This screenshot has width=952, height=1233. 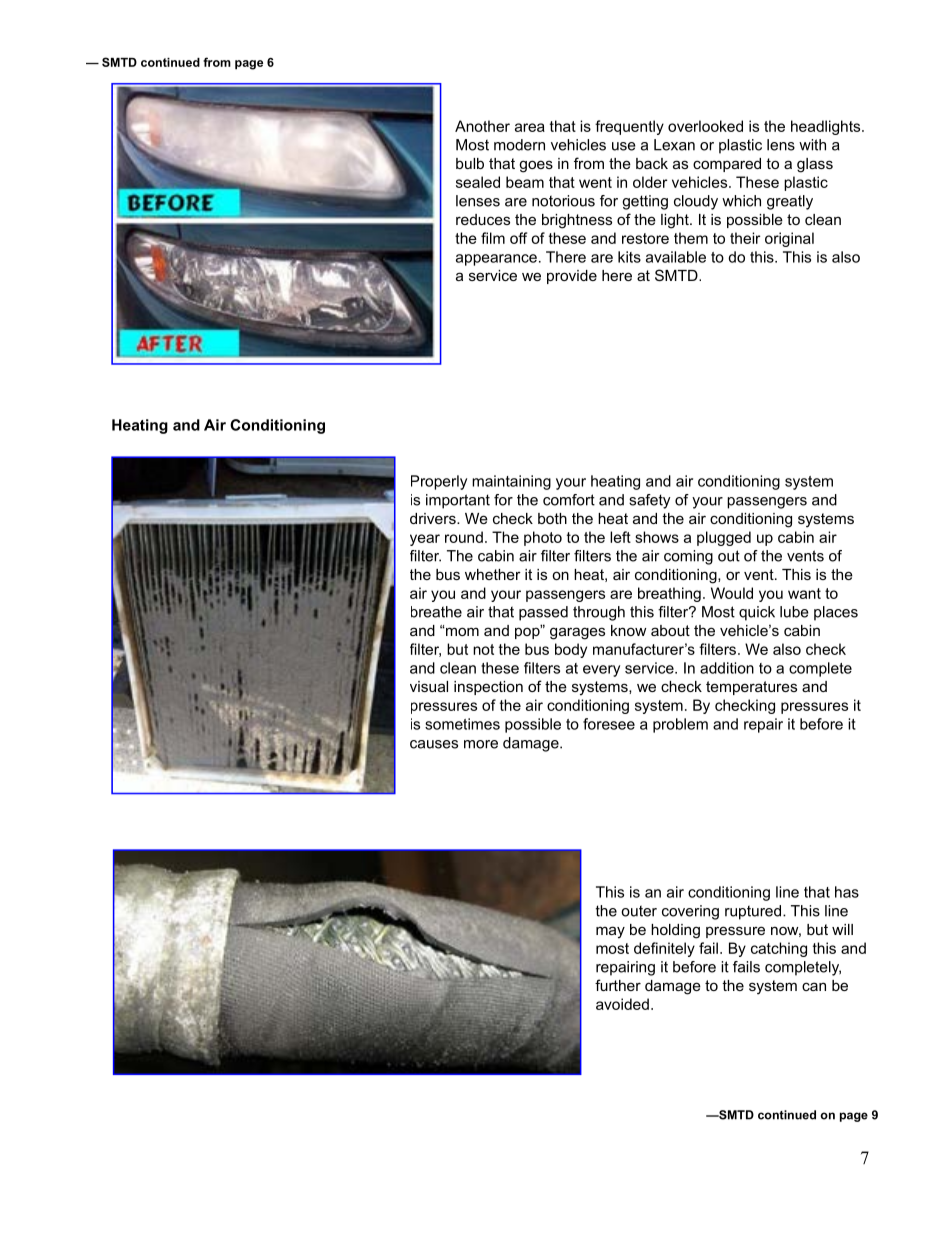 What do you see at coordinates (609, 724) in the screenshot?
I see `foresee` at bounding box center [609, 724].
